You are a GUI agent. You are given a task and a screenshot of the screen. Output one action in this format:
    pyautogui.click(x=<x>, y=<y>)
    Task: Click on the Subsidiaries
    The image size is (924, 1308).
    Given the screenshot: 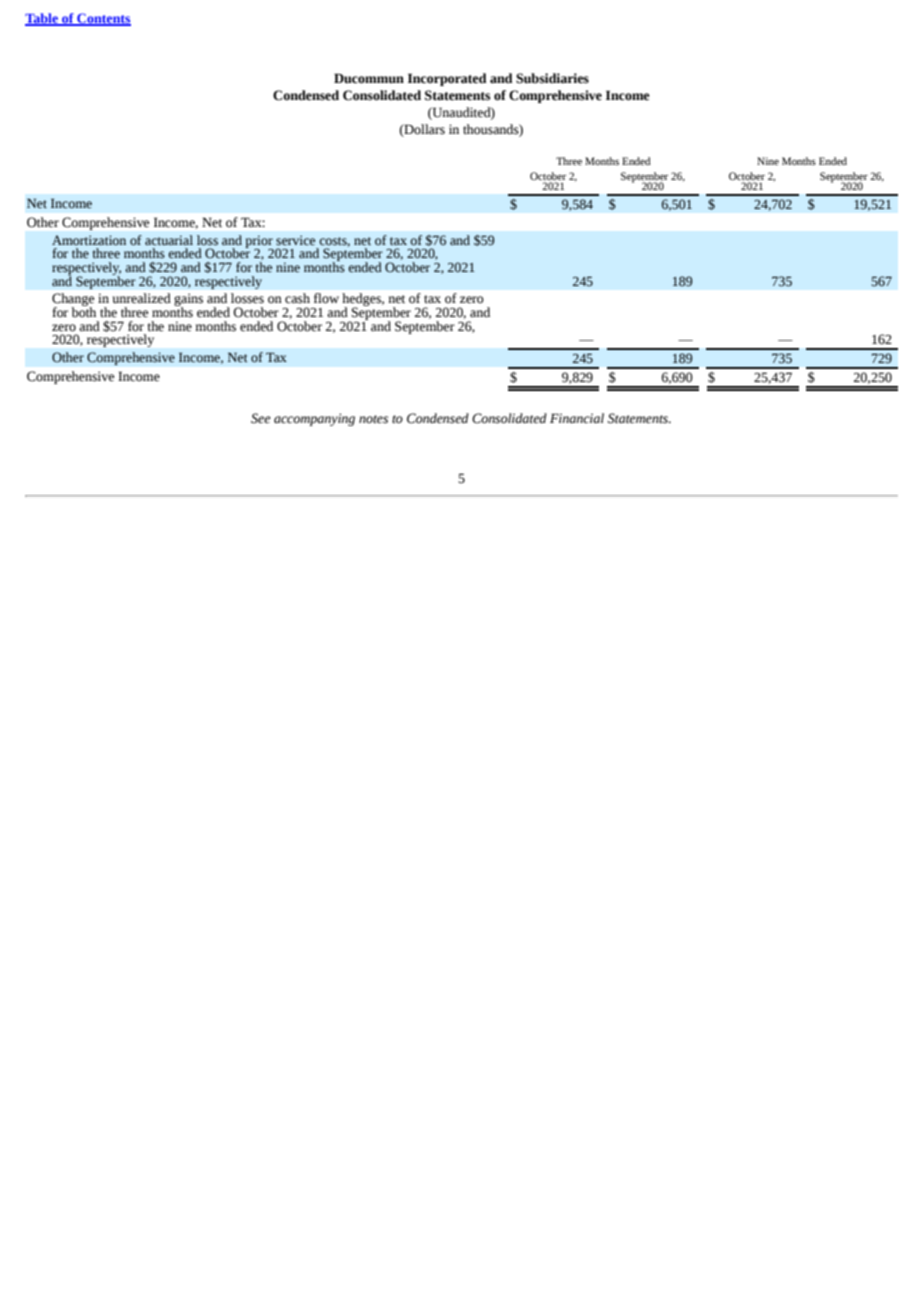 What is the action you would take?
    pyautogui.click(x=552, y=78)
